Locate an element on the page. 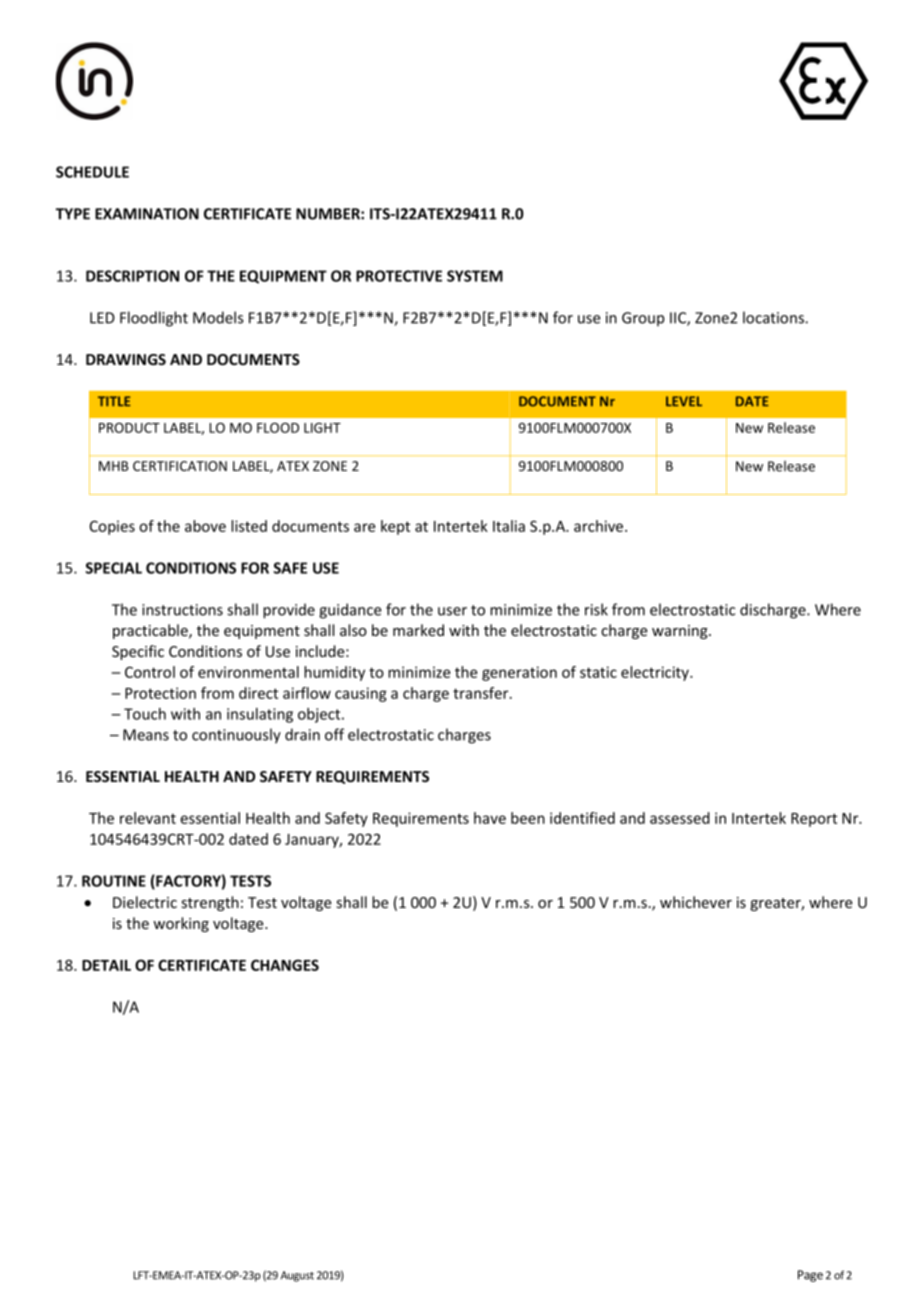  Means is located at coordinates (146, 735).
